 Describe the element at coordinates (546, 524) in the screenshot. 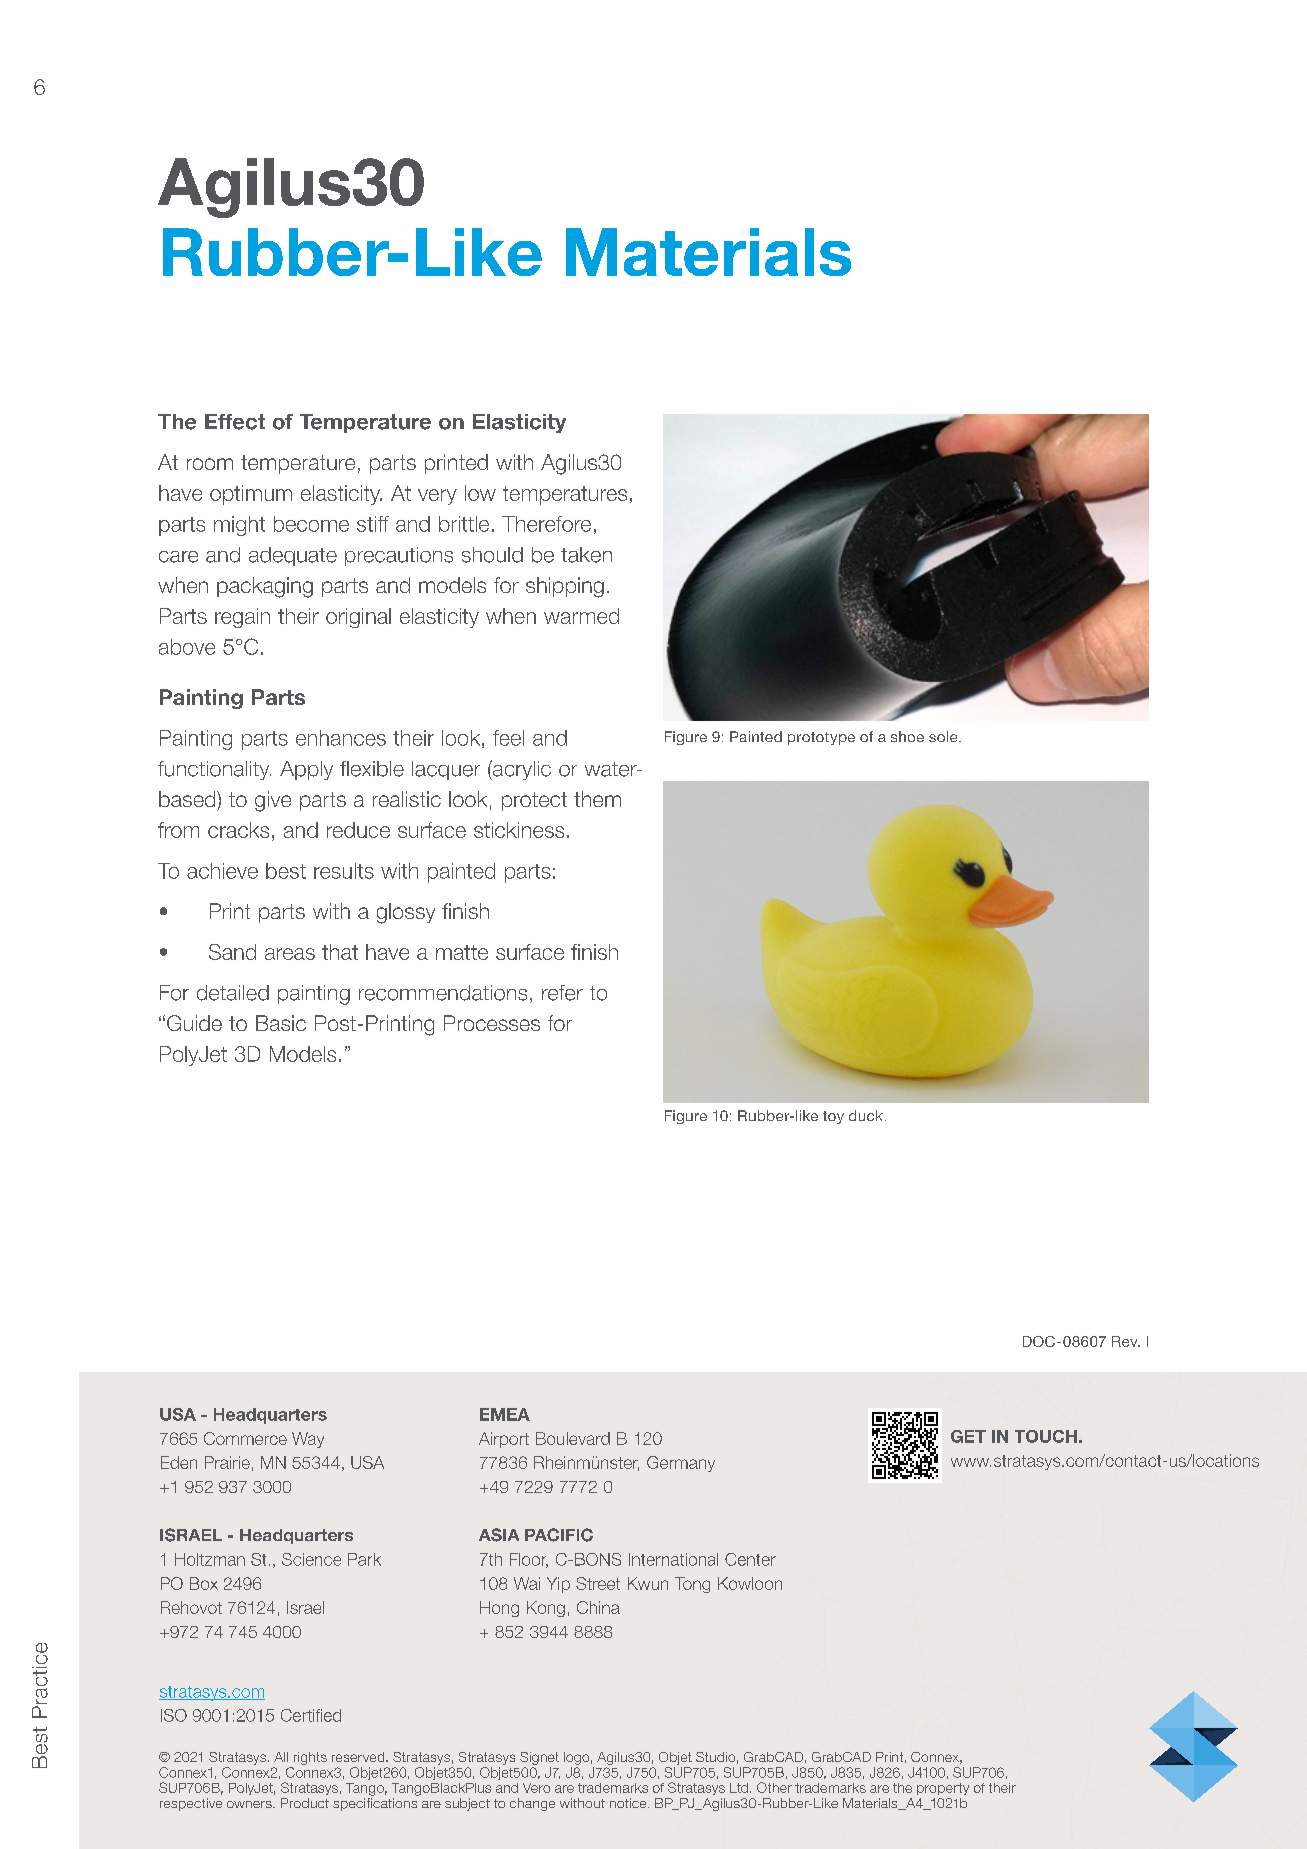

I see `Therefore` at that location.
